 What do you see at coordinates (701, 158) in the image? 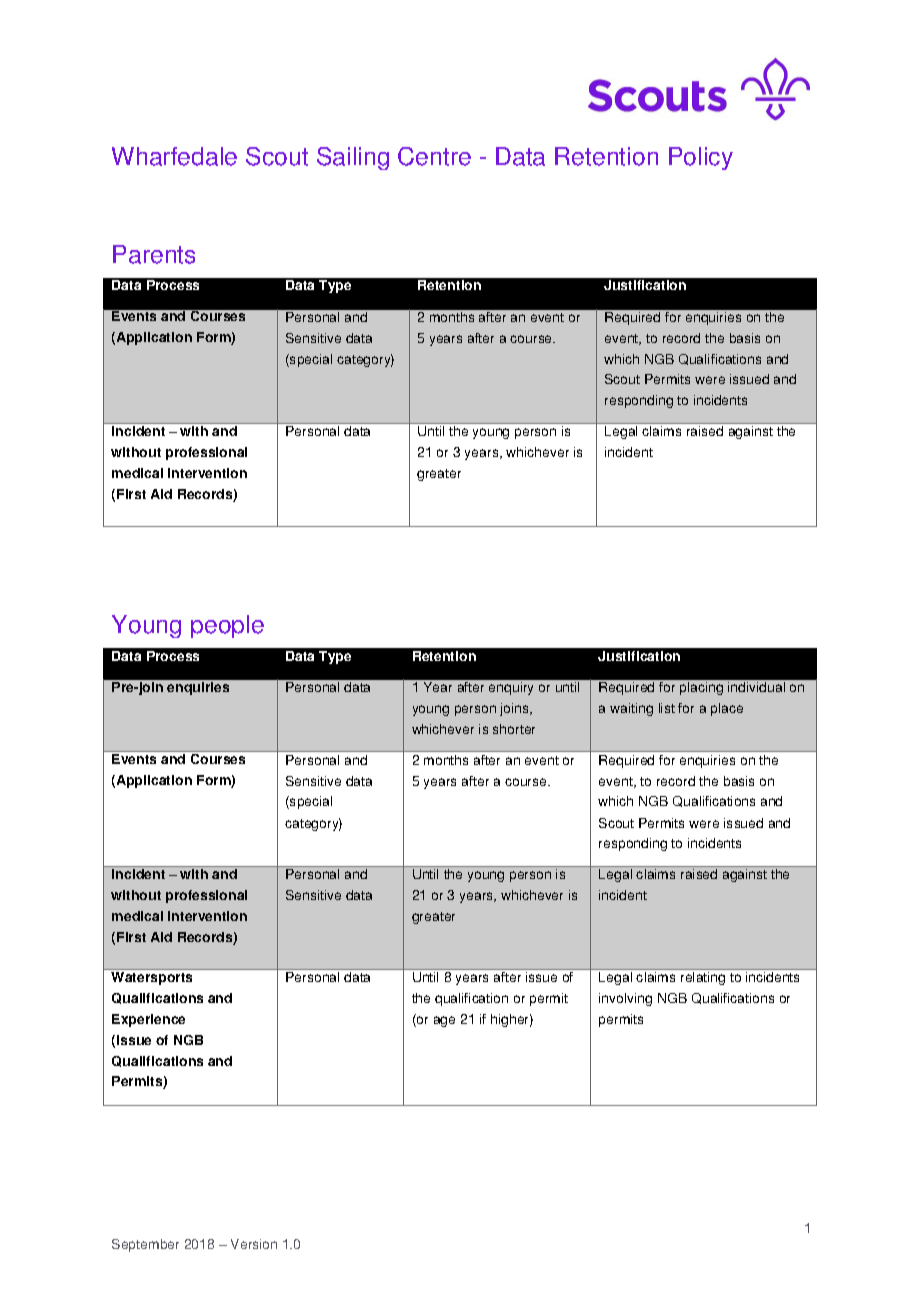
I see `Policy` at bounding box center [701, 158].
